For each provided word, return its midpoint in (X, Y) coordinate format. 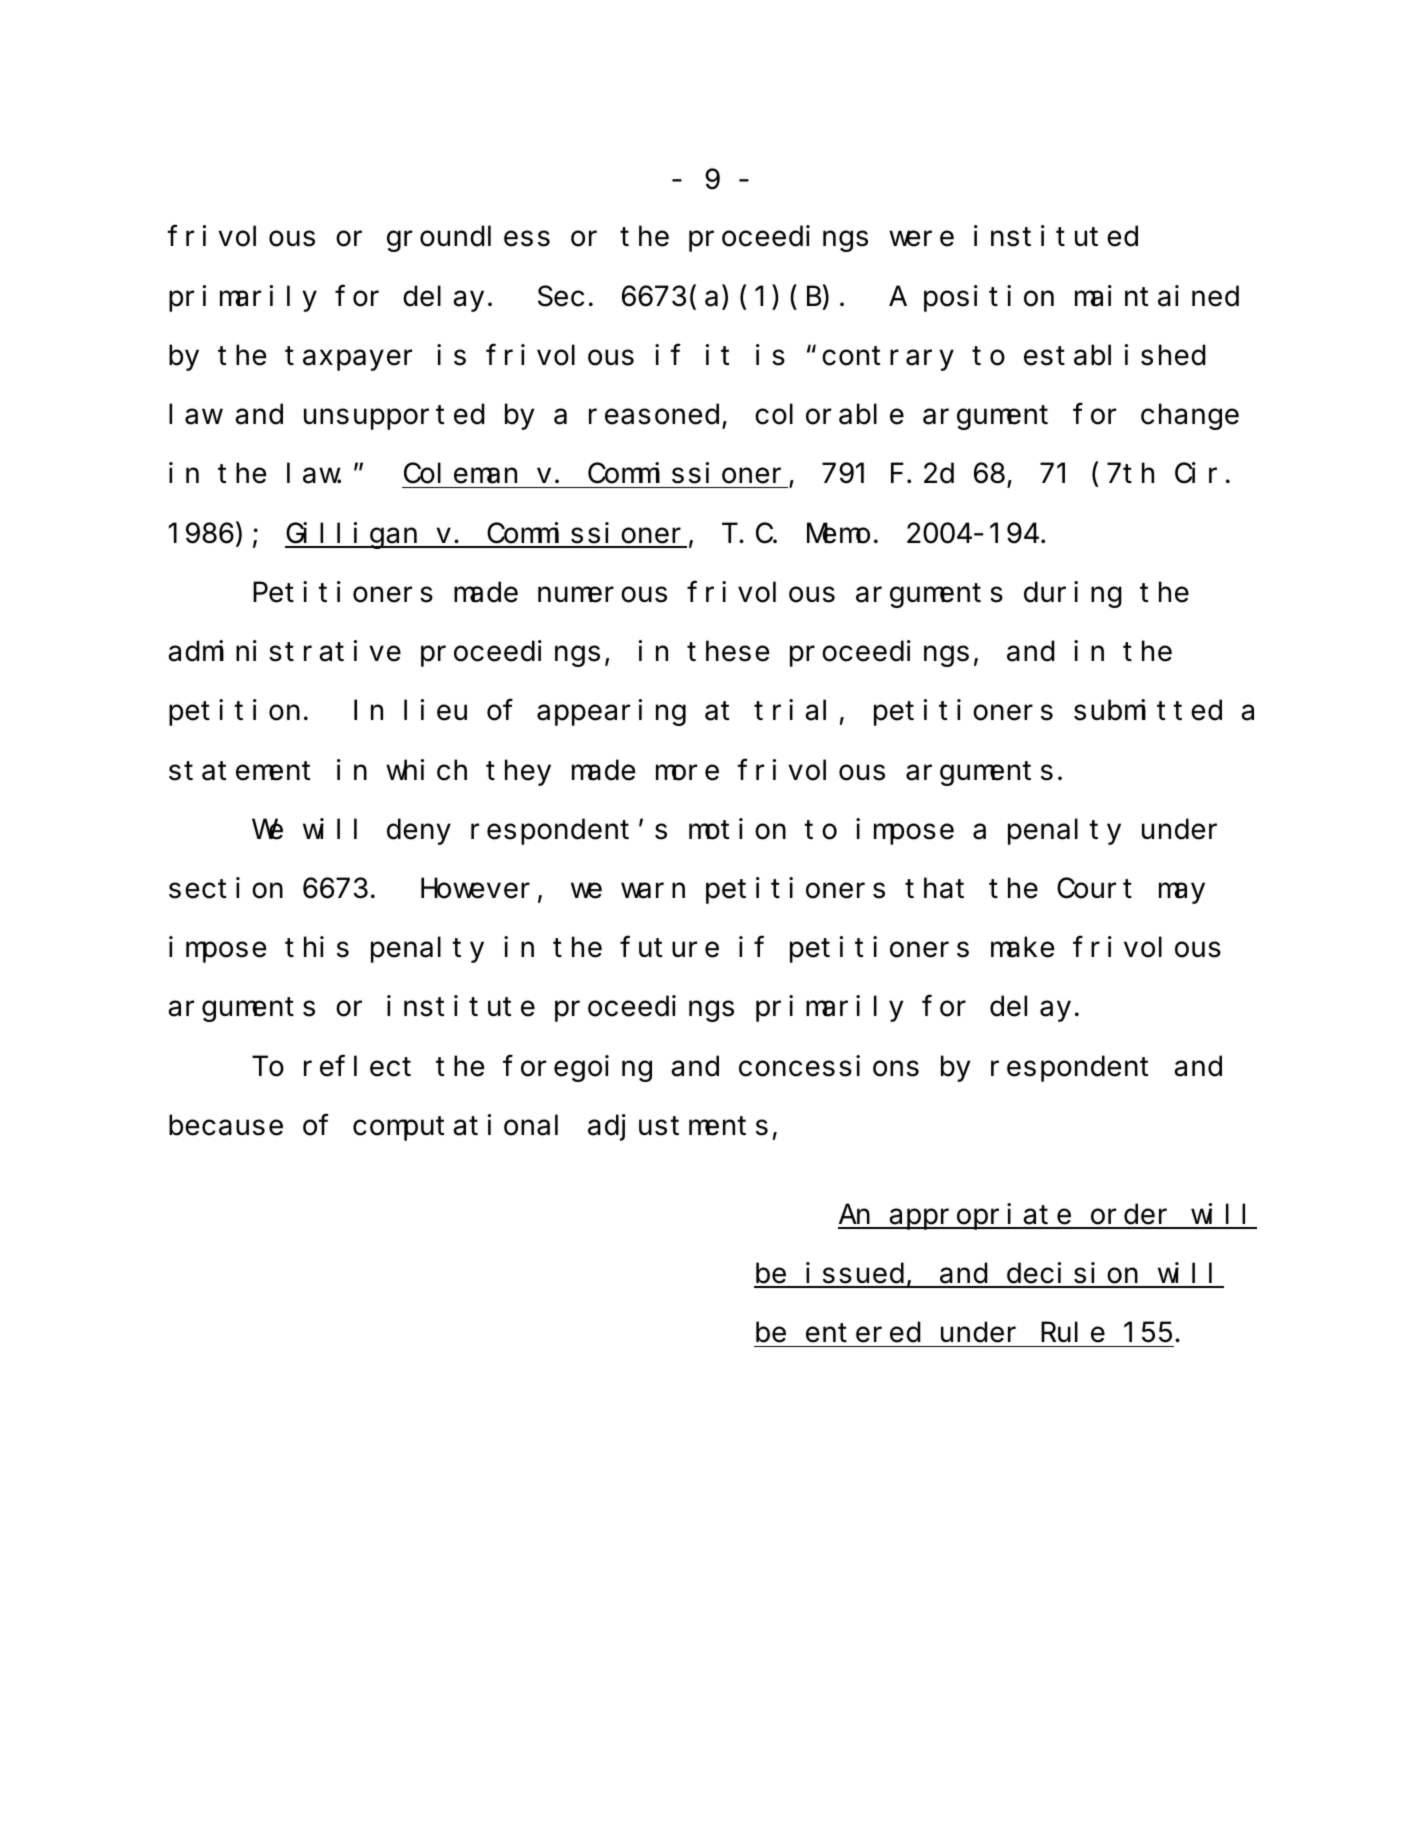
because (226, 1125)
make (1022, 948)
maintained (1157, 296)
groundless (468, 239)
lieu (435, 710)
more (687, 773)
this (317, 947)
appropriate (980, 1216)
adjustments (678, 1128)
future (669, 948)
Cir (1196, 473)
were (922, 239)
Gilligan (353, 535)
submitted (1148, 710)
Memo (838, 534)
